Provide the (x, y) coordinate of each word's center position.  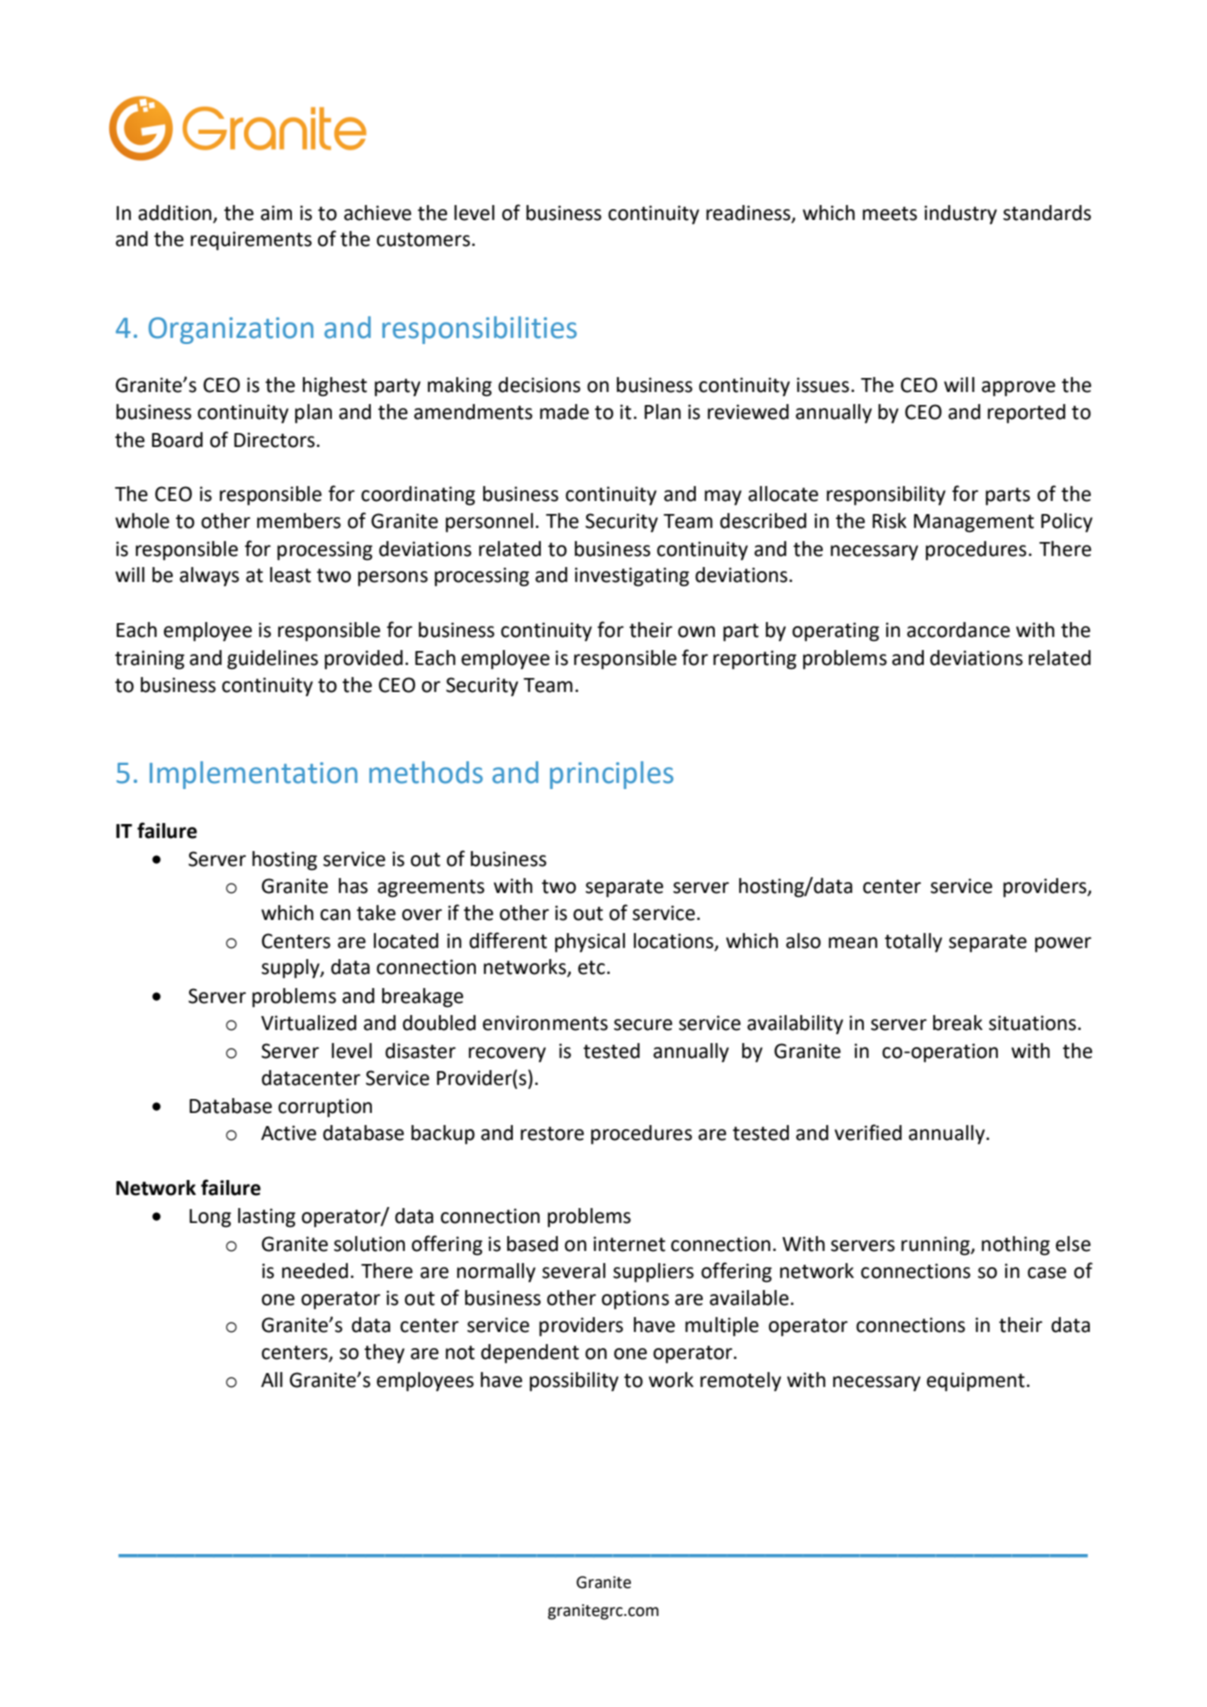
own (696, 632)
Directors (274, 440)
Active (288, 1133)
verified (868, 1132)
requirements (251, 240)
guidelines (272, 660)
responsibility (886, 495)
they (384, 1353)
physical (590, 942)
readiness (749, 213)
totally (913, 942)
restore (552, 1134)
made (564, 412)
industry (960, 214)
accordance (958, 630)
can (335, 915)
